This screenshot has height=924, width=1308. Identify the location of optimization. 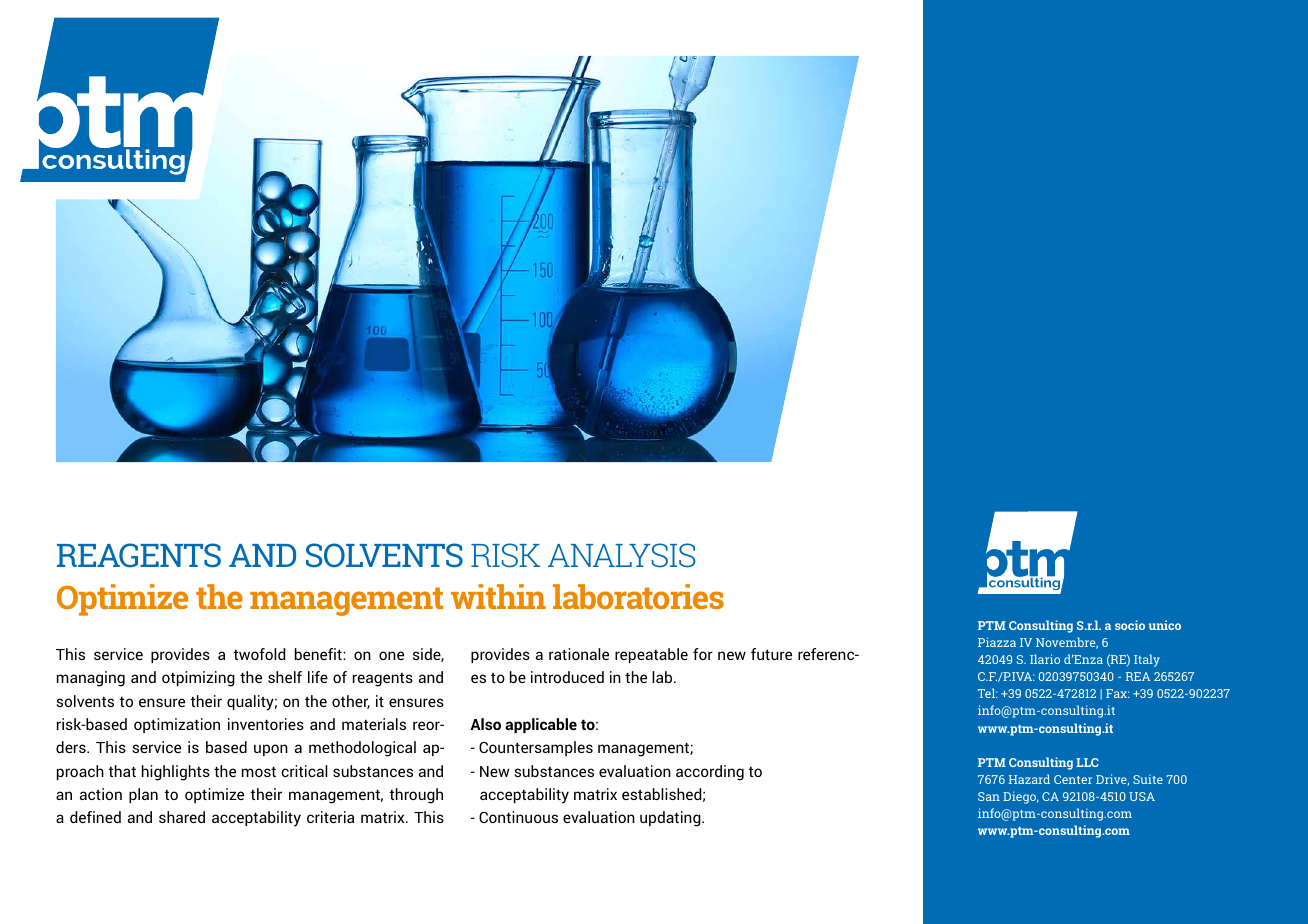
(177, 725).
